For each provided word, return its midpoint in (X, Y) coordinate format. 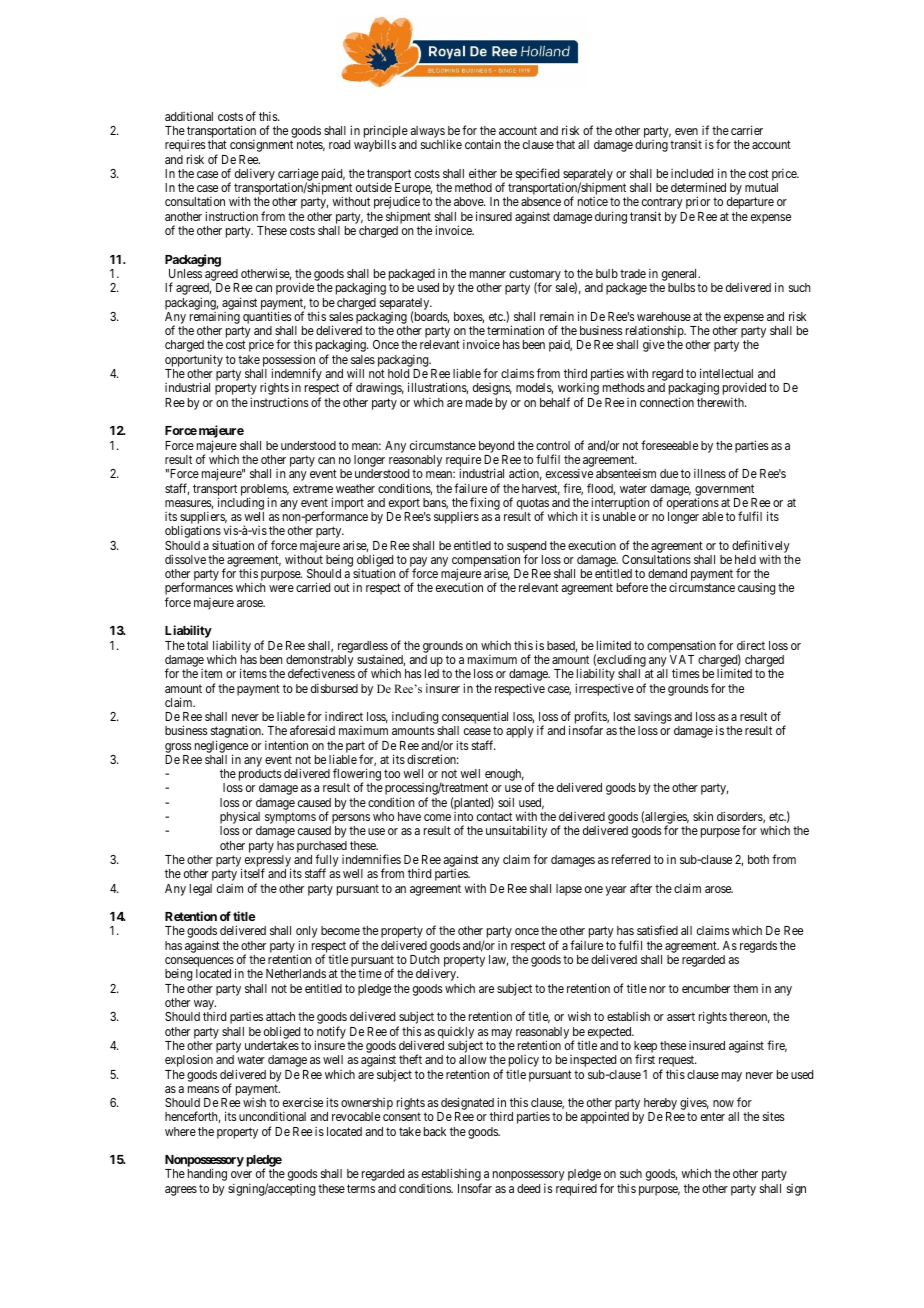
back (435, 1131)
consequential (475, 719)
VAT (682, 659)
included (692, 173)
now (723, 1103)
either (483, 173)
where (180, 1131)
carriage (298, 176)
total (197, 645)
